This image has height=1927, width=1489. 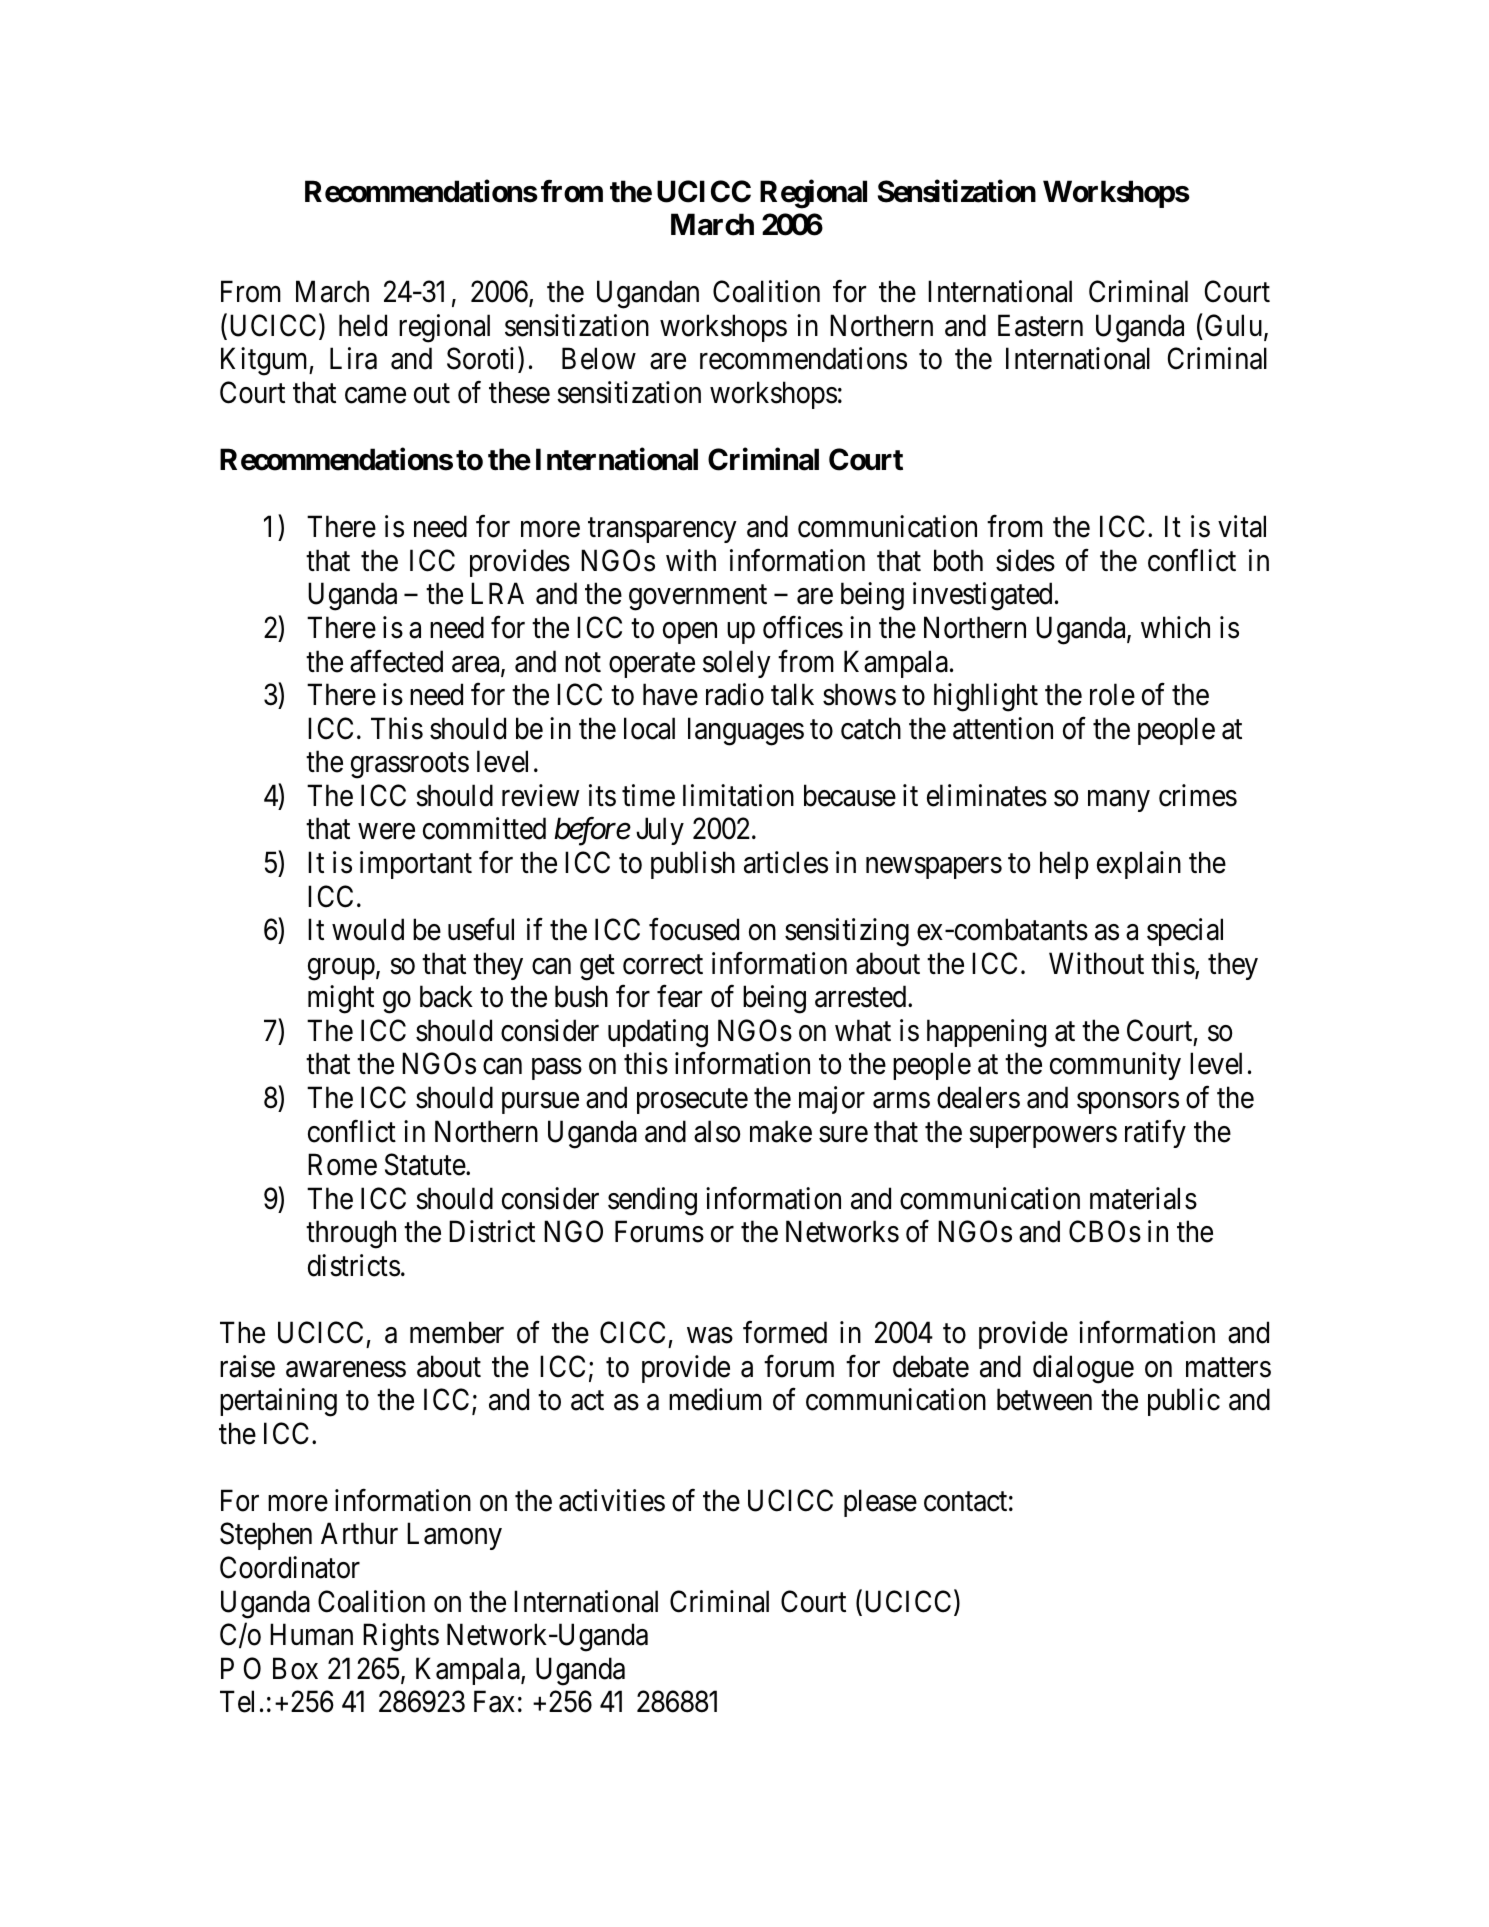 What do you see at coordinates (1115, 1066) in the image?
I see `community` at bounding box center [1115, 1066].
